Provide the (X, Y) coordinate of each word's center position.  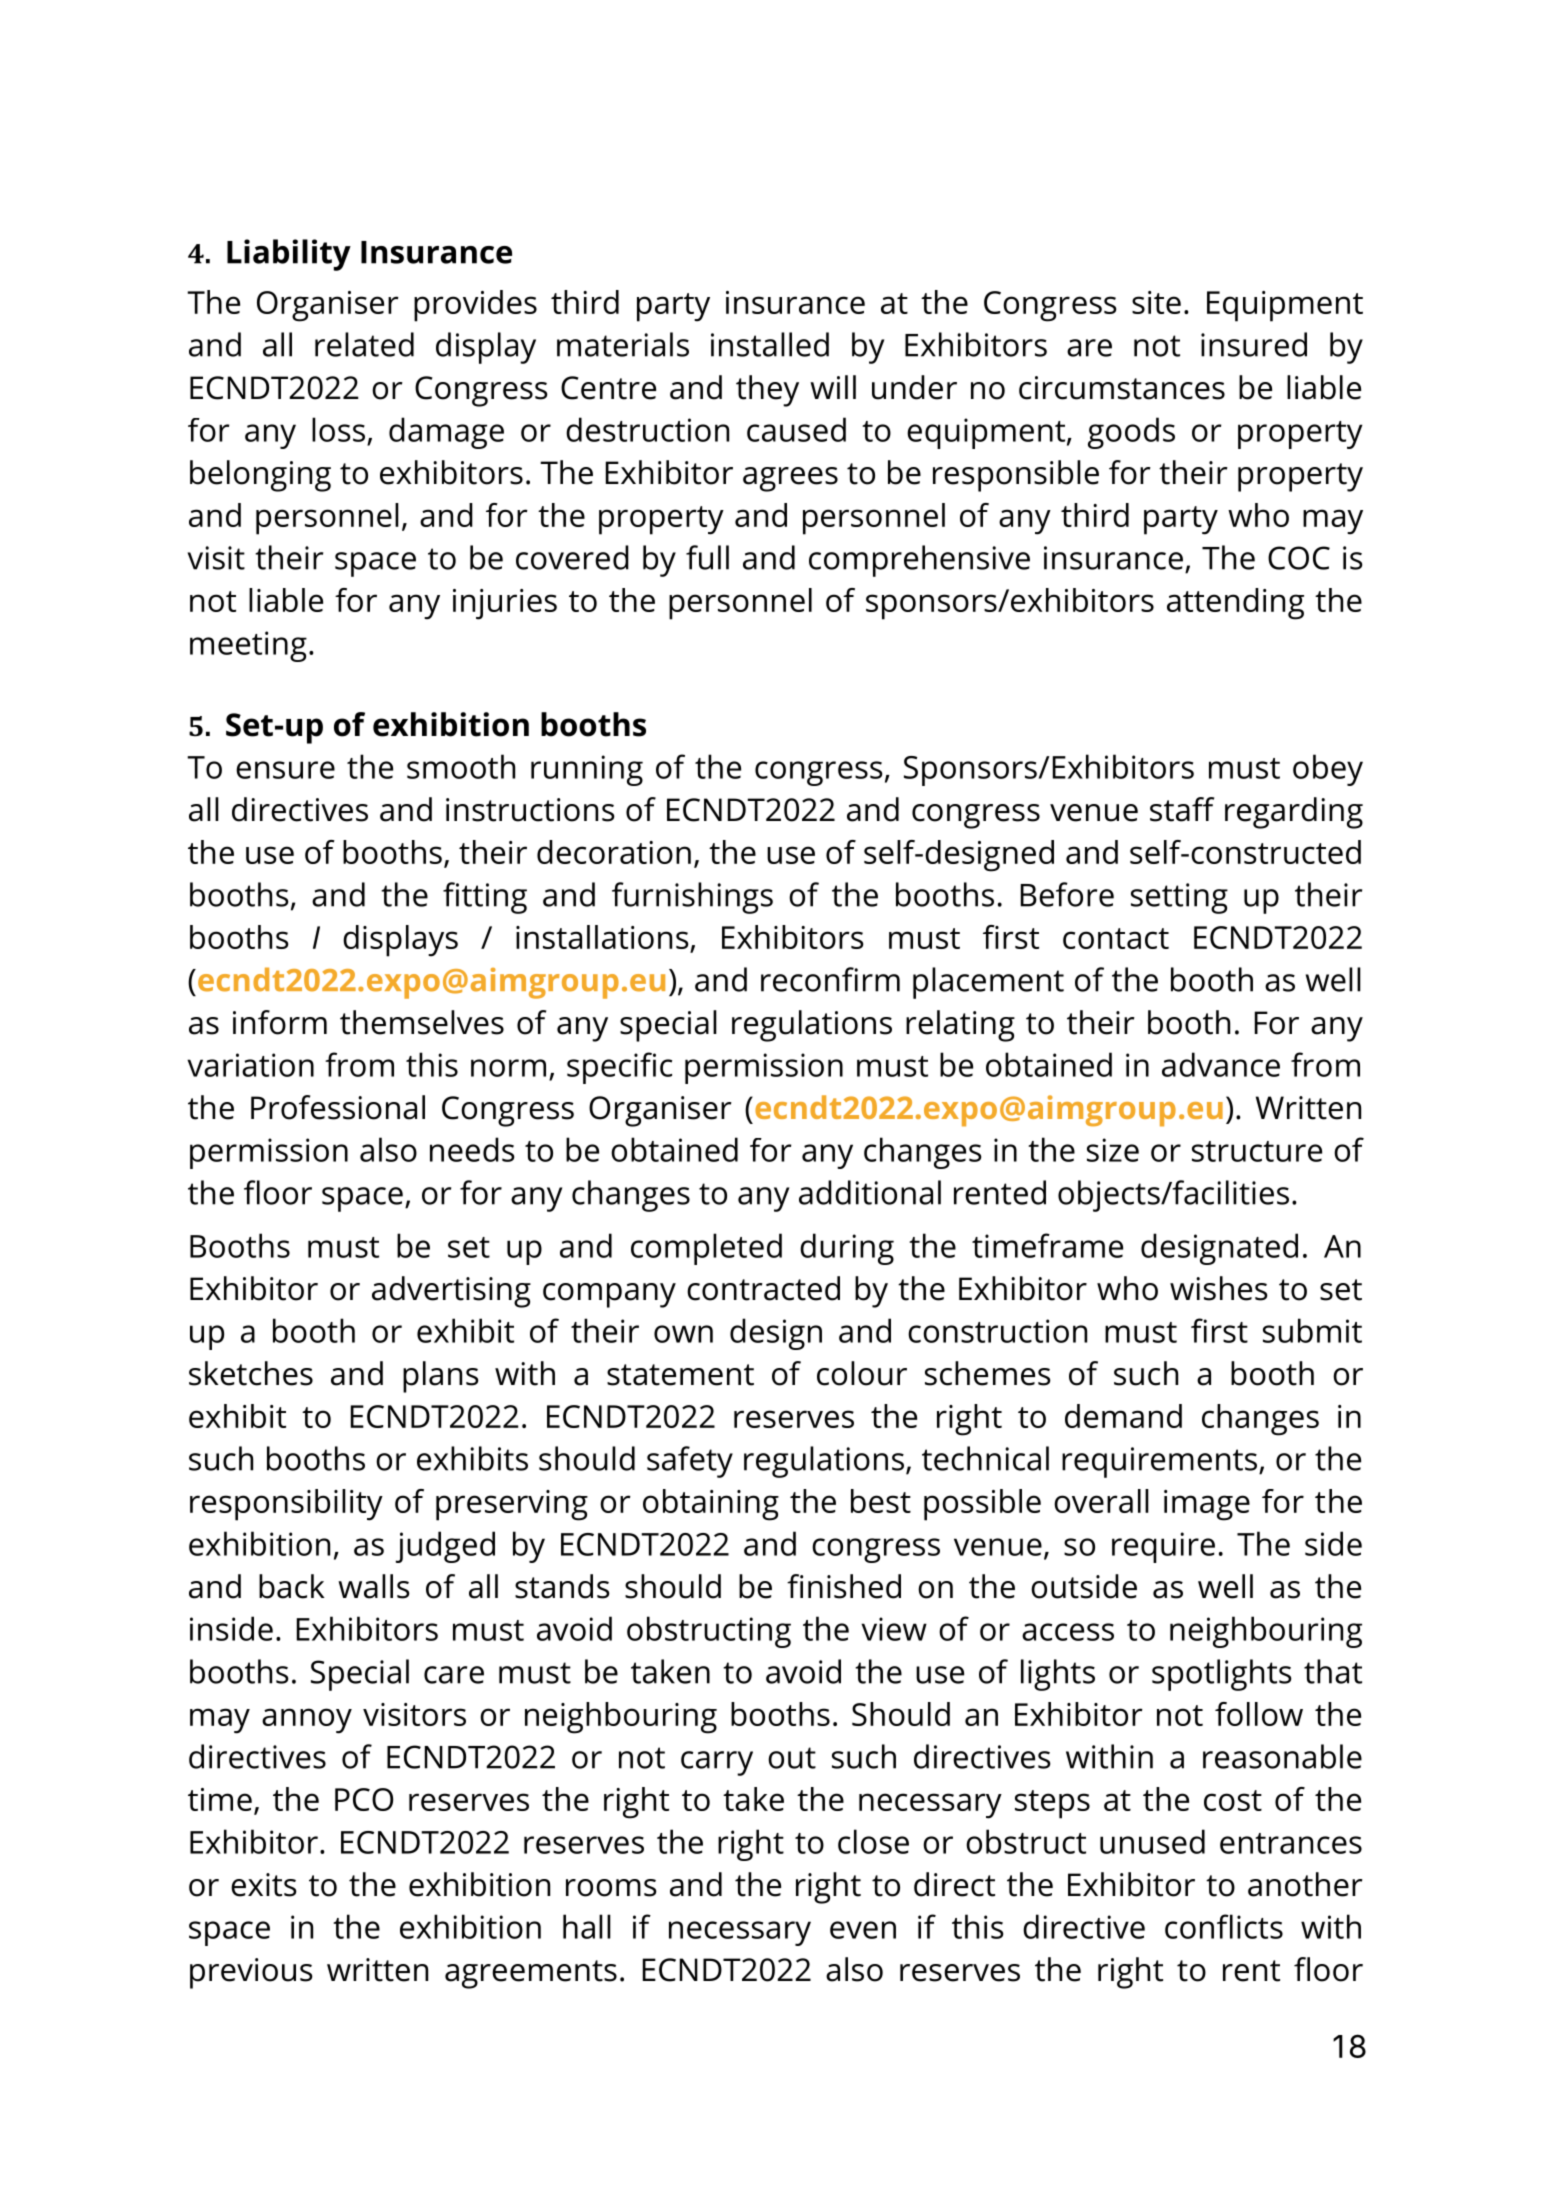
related (364, 344)
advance (1221, 1064)
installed (770, 344)
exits (264, 1885)
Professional (338, 1107)
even (863, 1930)
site (1156, 302)
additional (870, 1192)
